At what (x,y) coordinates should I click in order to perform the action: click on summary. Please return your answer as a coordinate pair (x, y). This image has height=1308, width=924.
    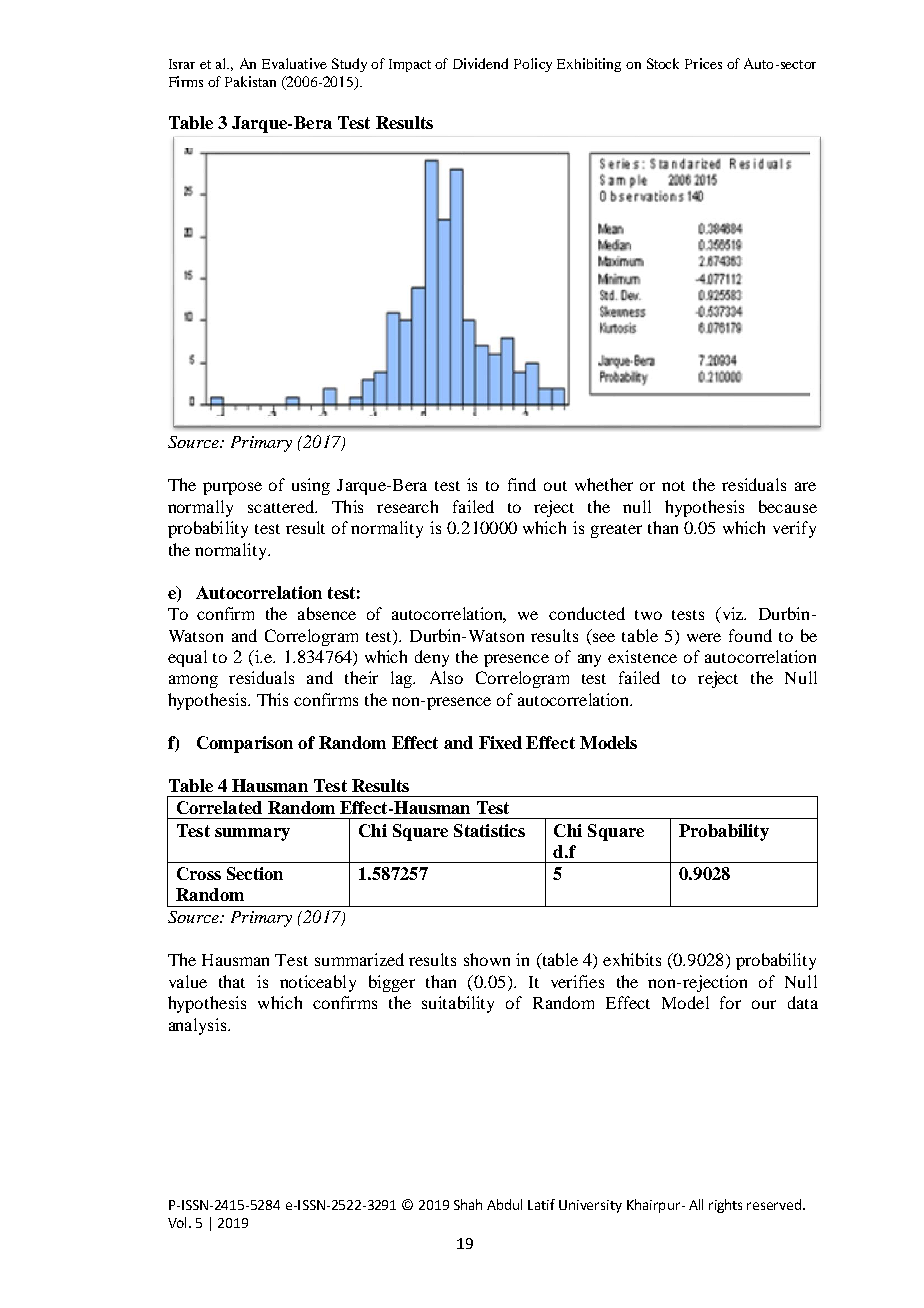
    Looking at the image, I should click on (252, 834).
